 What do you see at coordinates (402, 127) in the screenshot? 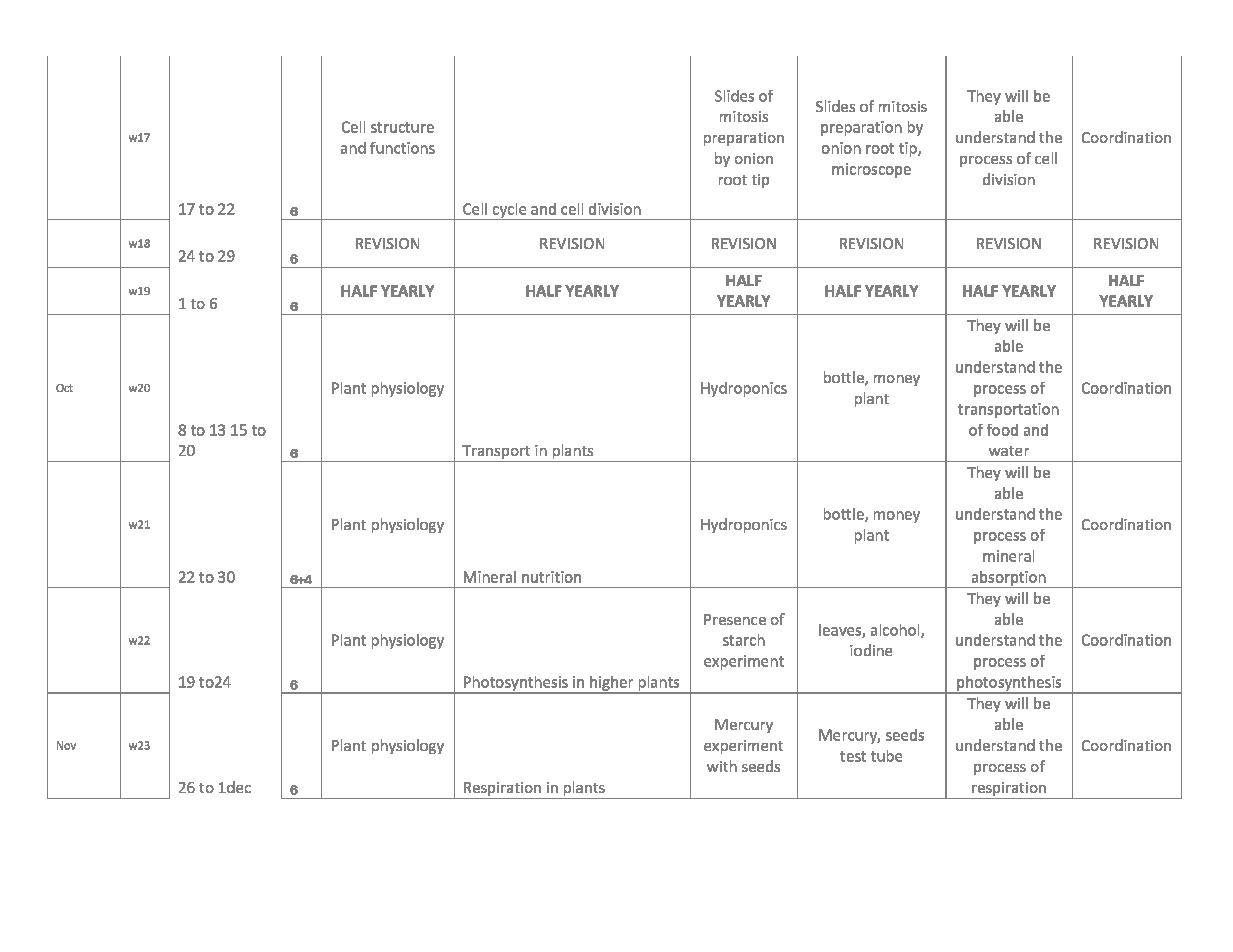
I see `structure` at bounding box center [402, 127].
